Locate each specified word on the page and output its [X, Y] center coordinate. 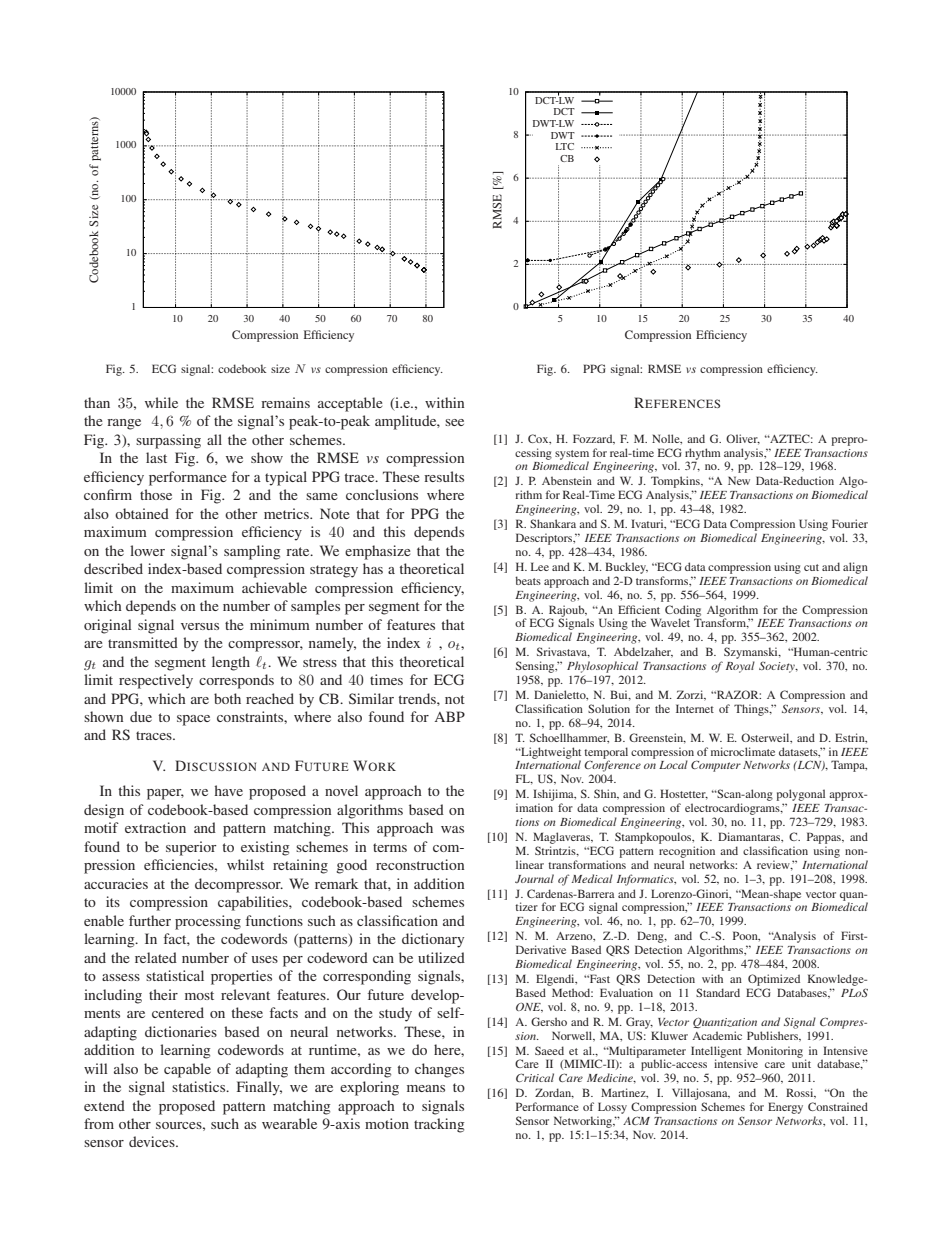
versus [200, 626]
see [454, 422]
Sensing [536, 667]
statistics [200, 1086]
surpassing [168, 441]
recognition [687, 852]
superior [191, 848]
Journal [534, 878]
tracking [439, 1125]
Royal [740, 667]
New [739, 480]
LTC [565, 146]
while [161, 402]
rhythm [703, 455]
